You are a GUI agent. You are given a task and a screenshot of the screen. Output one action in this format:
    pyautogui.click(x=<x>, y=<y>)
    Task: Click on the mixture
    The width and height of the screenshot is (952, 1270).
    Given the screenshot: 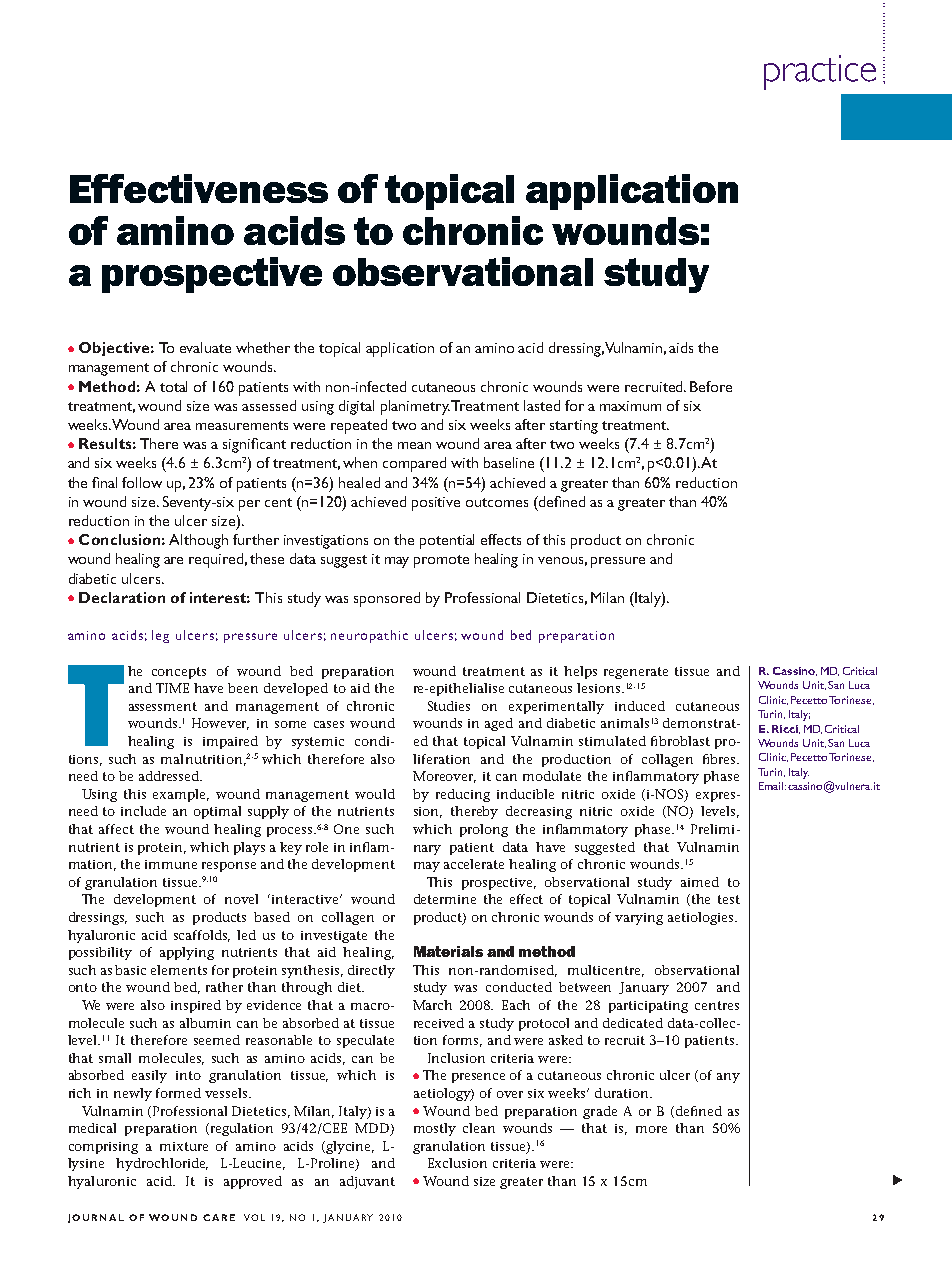 What is the action you would take?
    pyautogui.click(x=184, y=1146)
